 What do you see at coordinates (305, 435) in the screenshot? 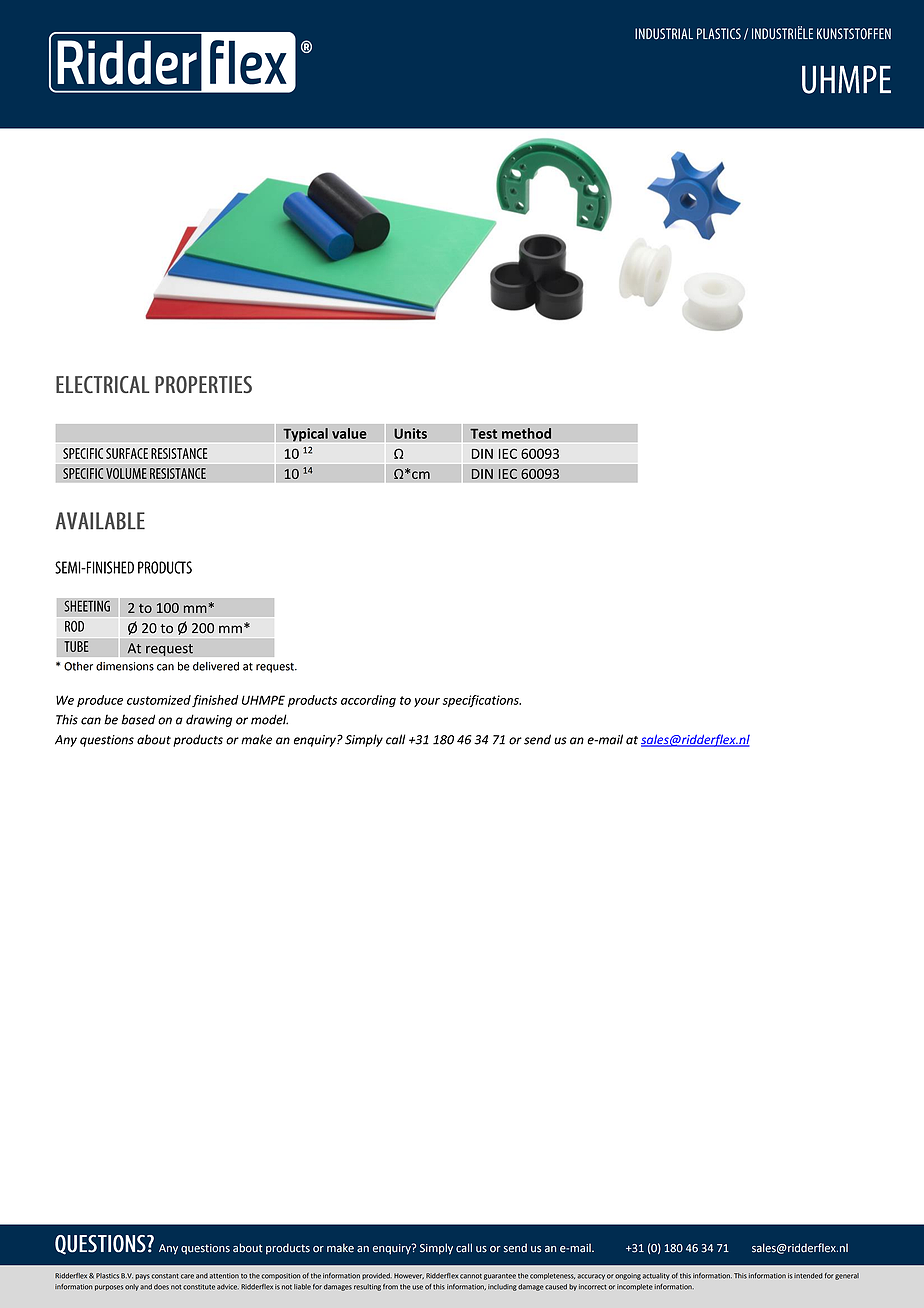
I see `Typical` at bounding box center [305, 435].
